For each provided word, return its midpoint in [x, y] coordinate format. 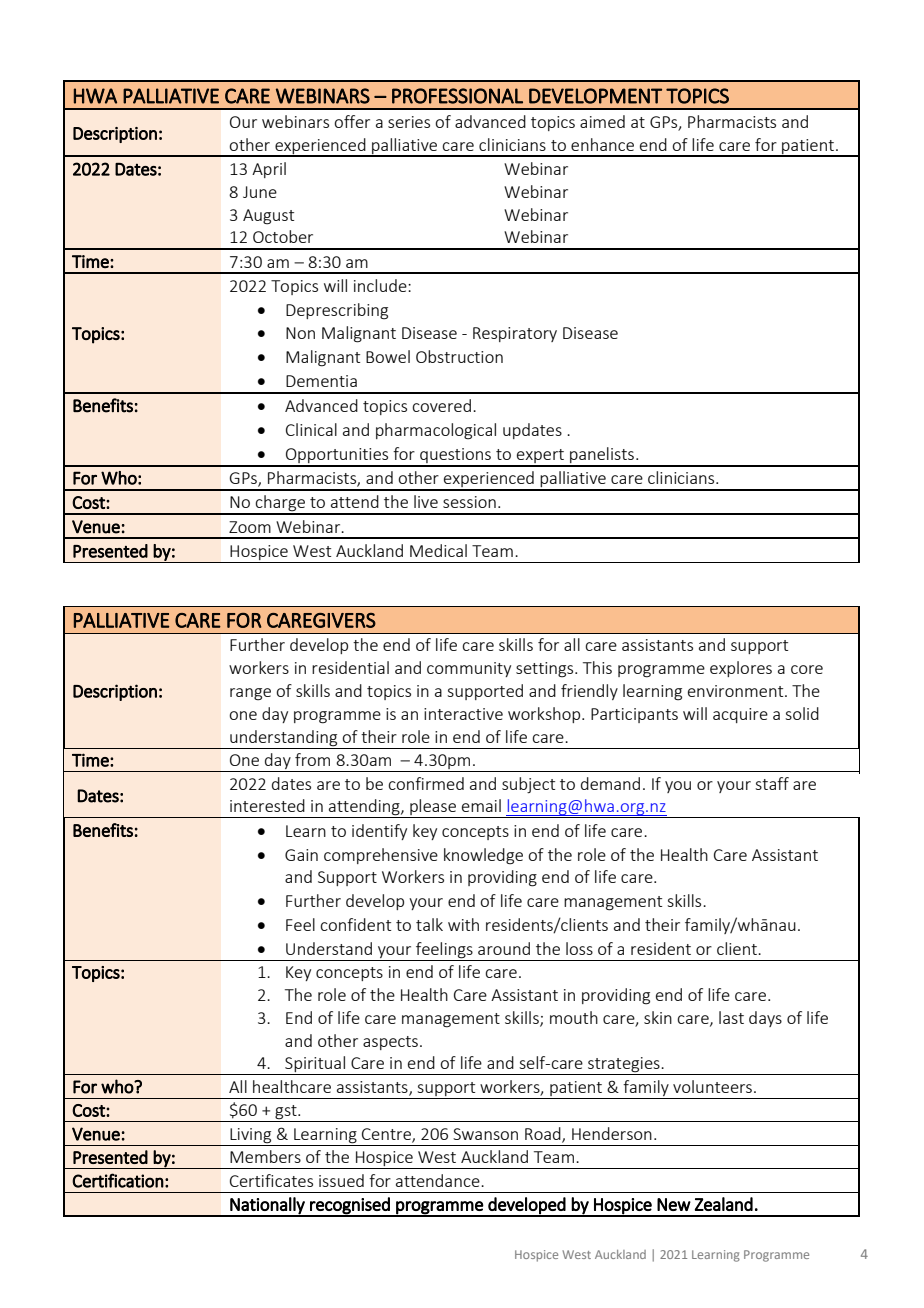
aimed [602, 121]
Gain [301, 855]
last [731, 1017]
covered [441, 405]
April [269, 170]
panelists [602, 456]
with [463, 924]
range [250, 694]
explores [741, 669]
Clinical [311, 429]
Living [251, 1137]
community [469, 669]
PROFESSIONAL [457, 96]
